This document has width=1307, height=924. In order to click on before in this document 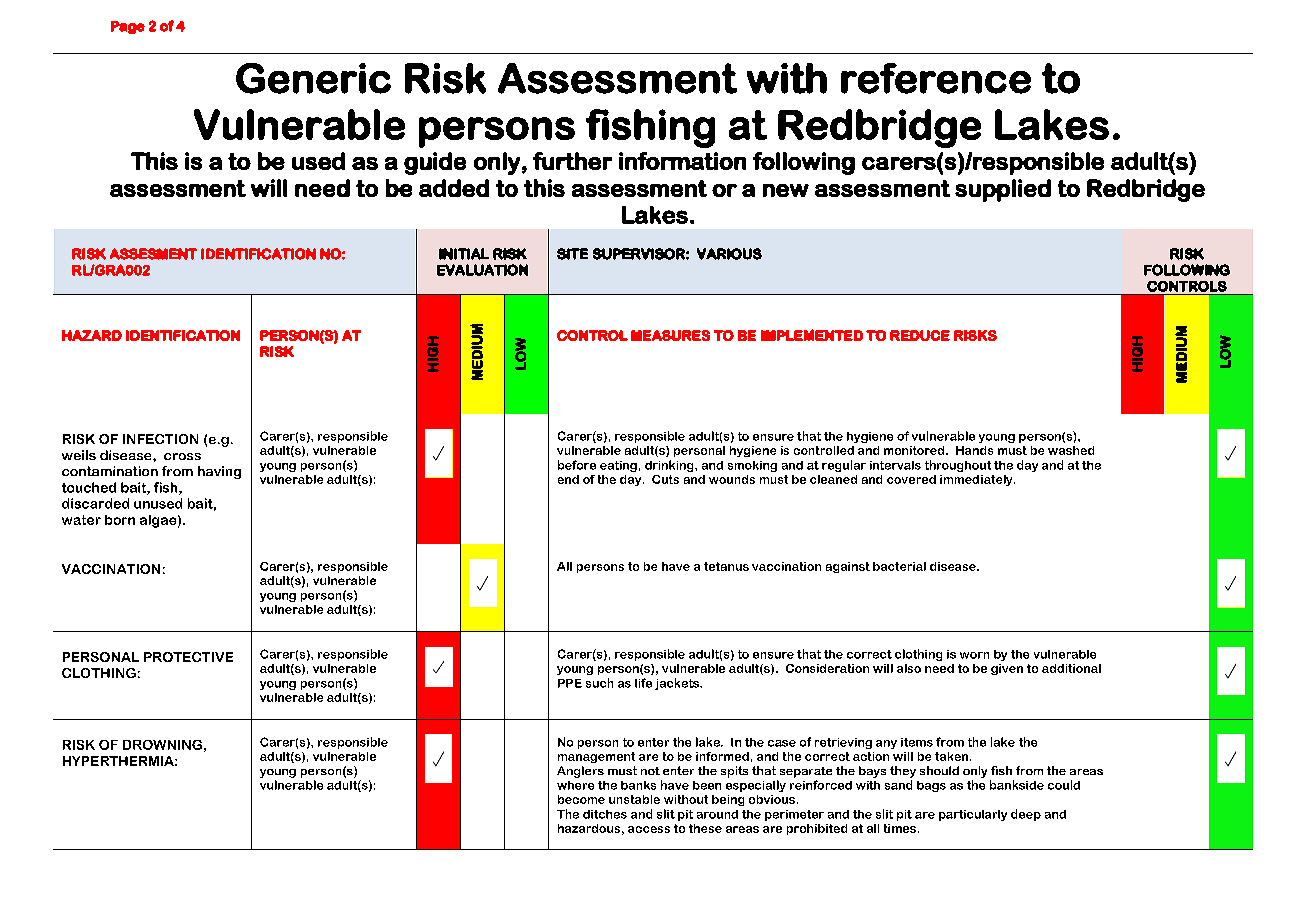, I will do `click(577, 465)`.
